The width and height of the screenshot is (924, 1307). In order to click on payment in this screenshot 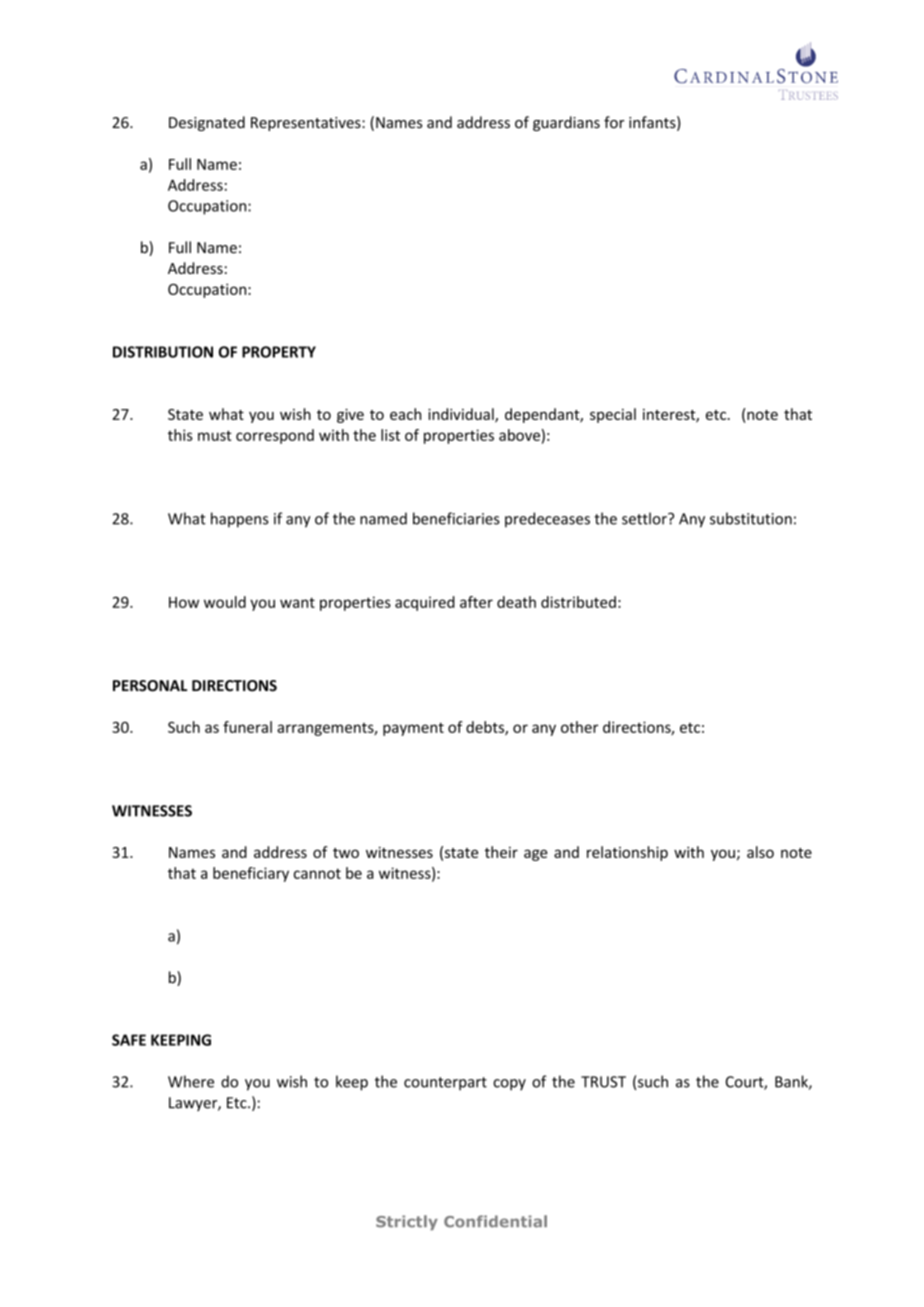, I will do `click(413, 729)`.
